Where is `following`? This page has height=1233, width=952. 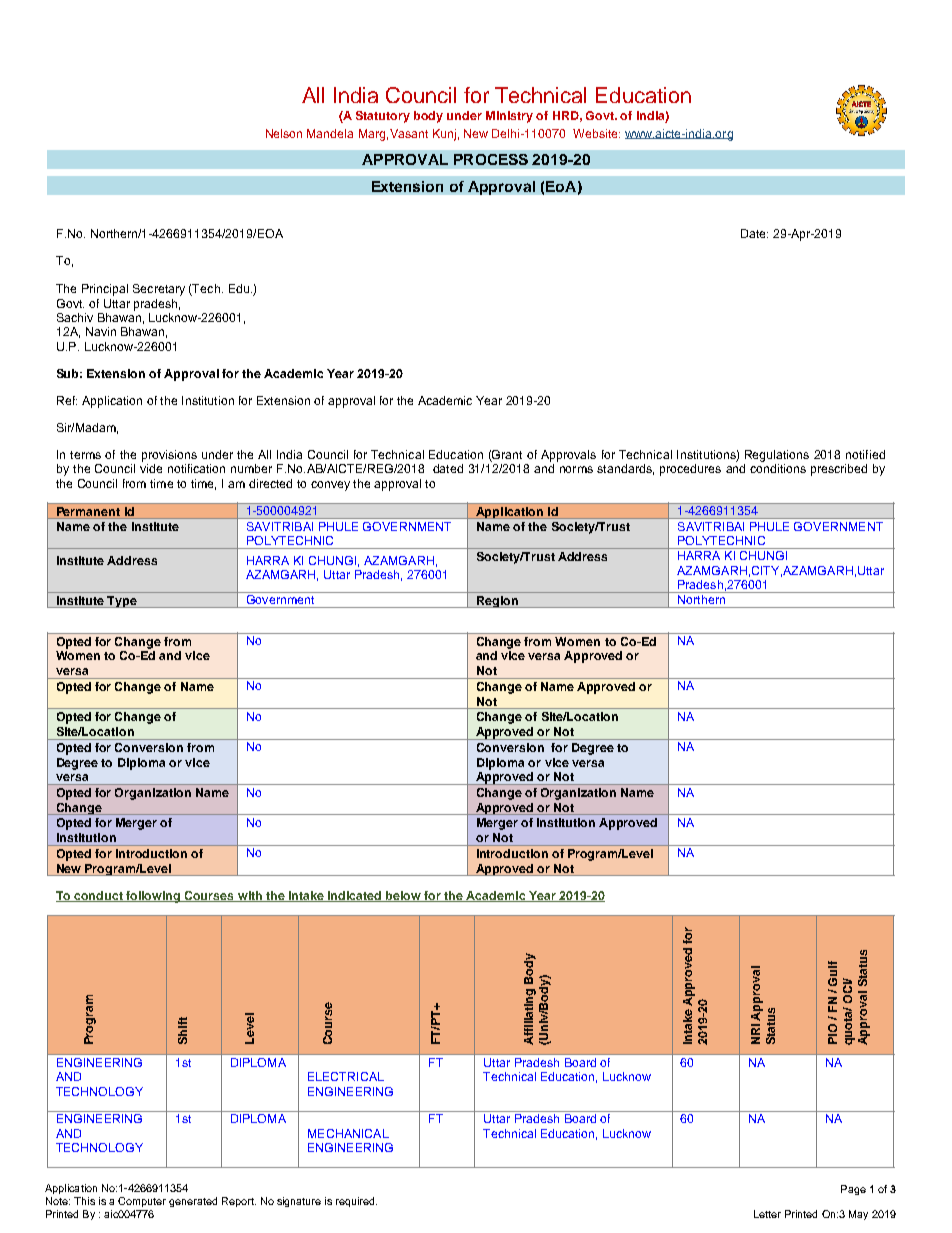 following is located at coordinates (153, 897).
